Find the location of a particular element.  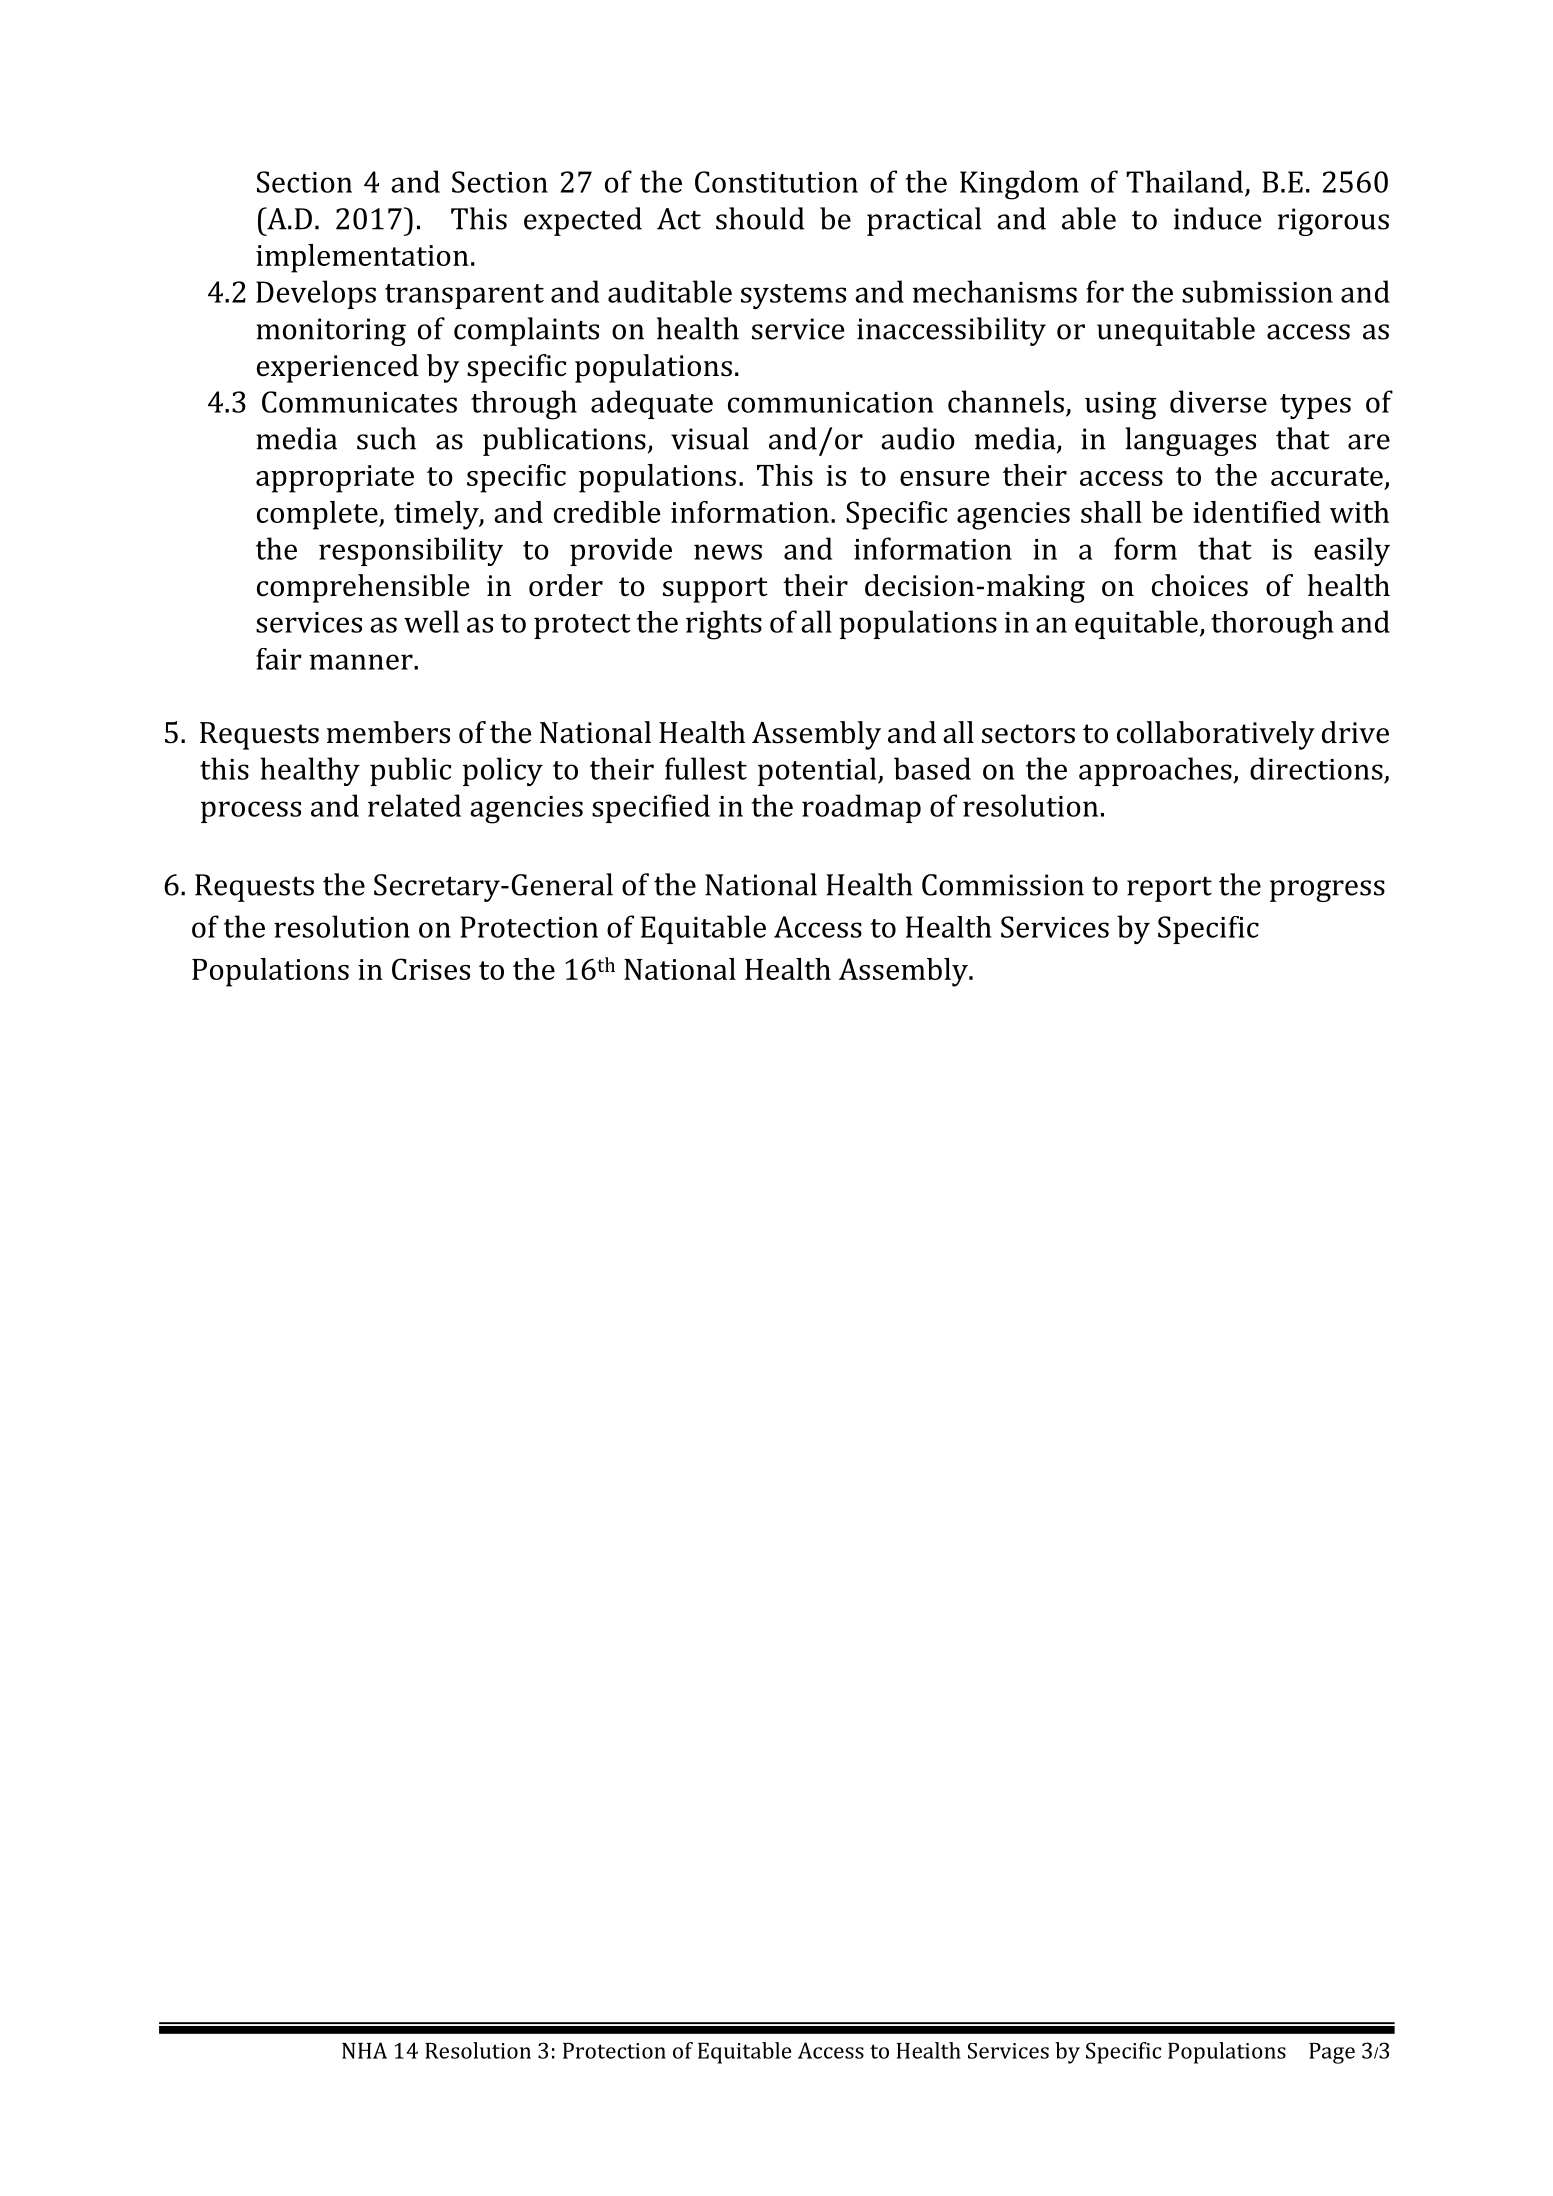

progress is located at coordinates (1327, 891).
